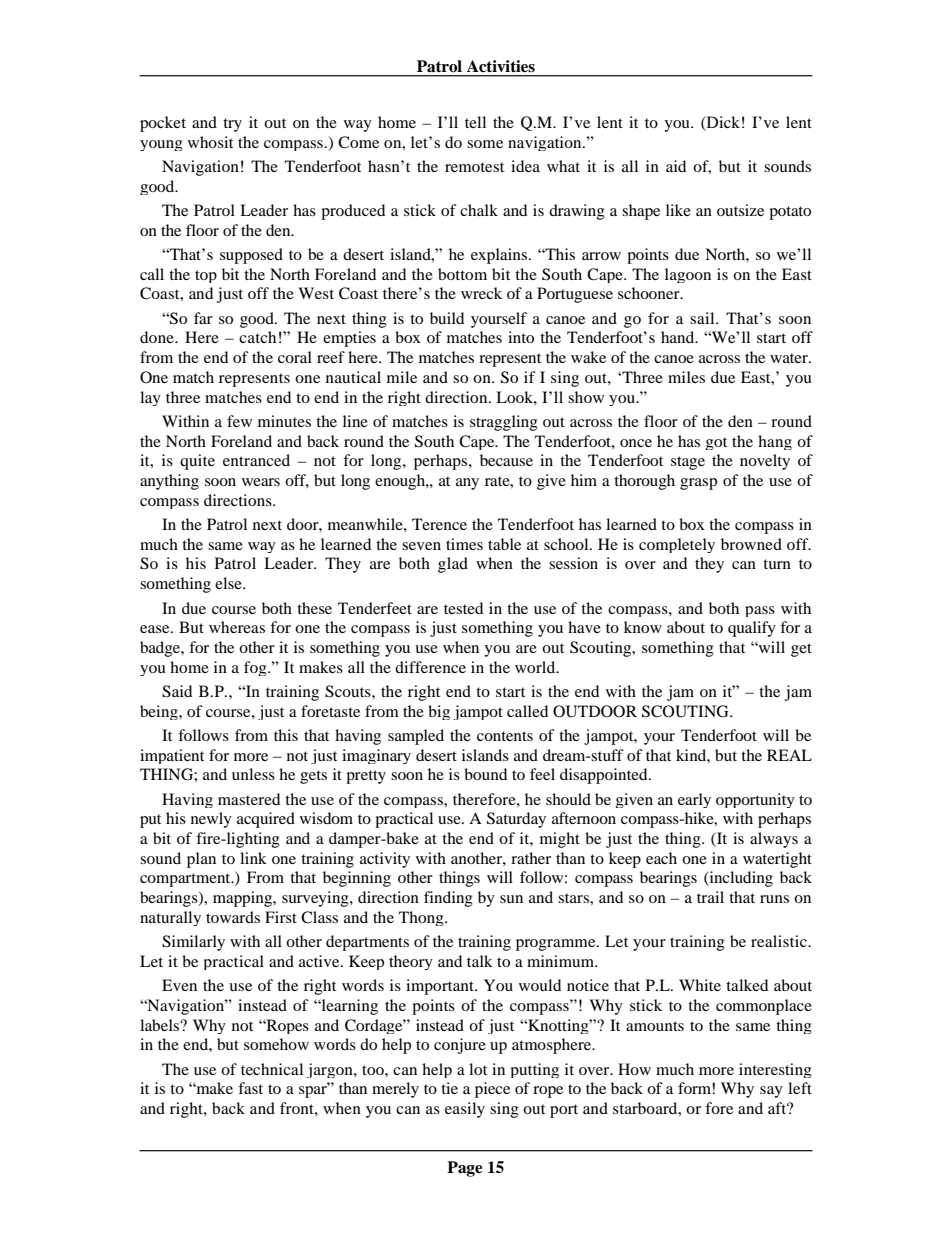 Image resolution: width=952 pixels, height=1233 pixels. What do you see at coordinates (475, 122) in the document?
I see `tell` at bounding box center [475, 122].
